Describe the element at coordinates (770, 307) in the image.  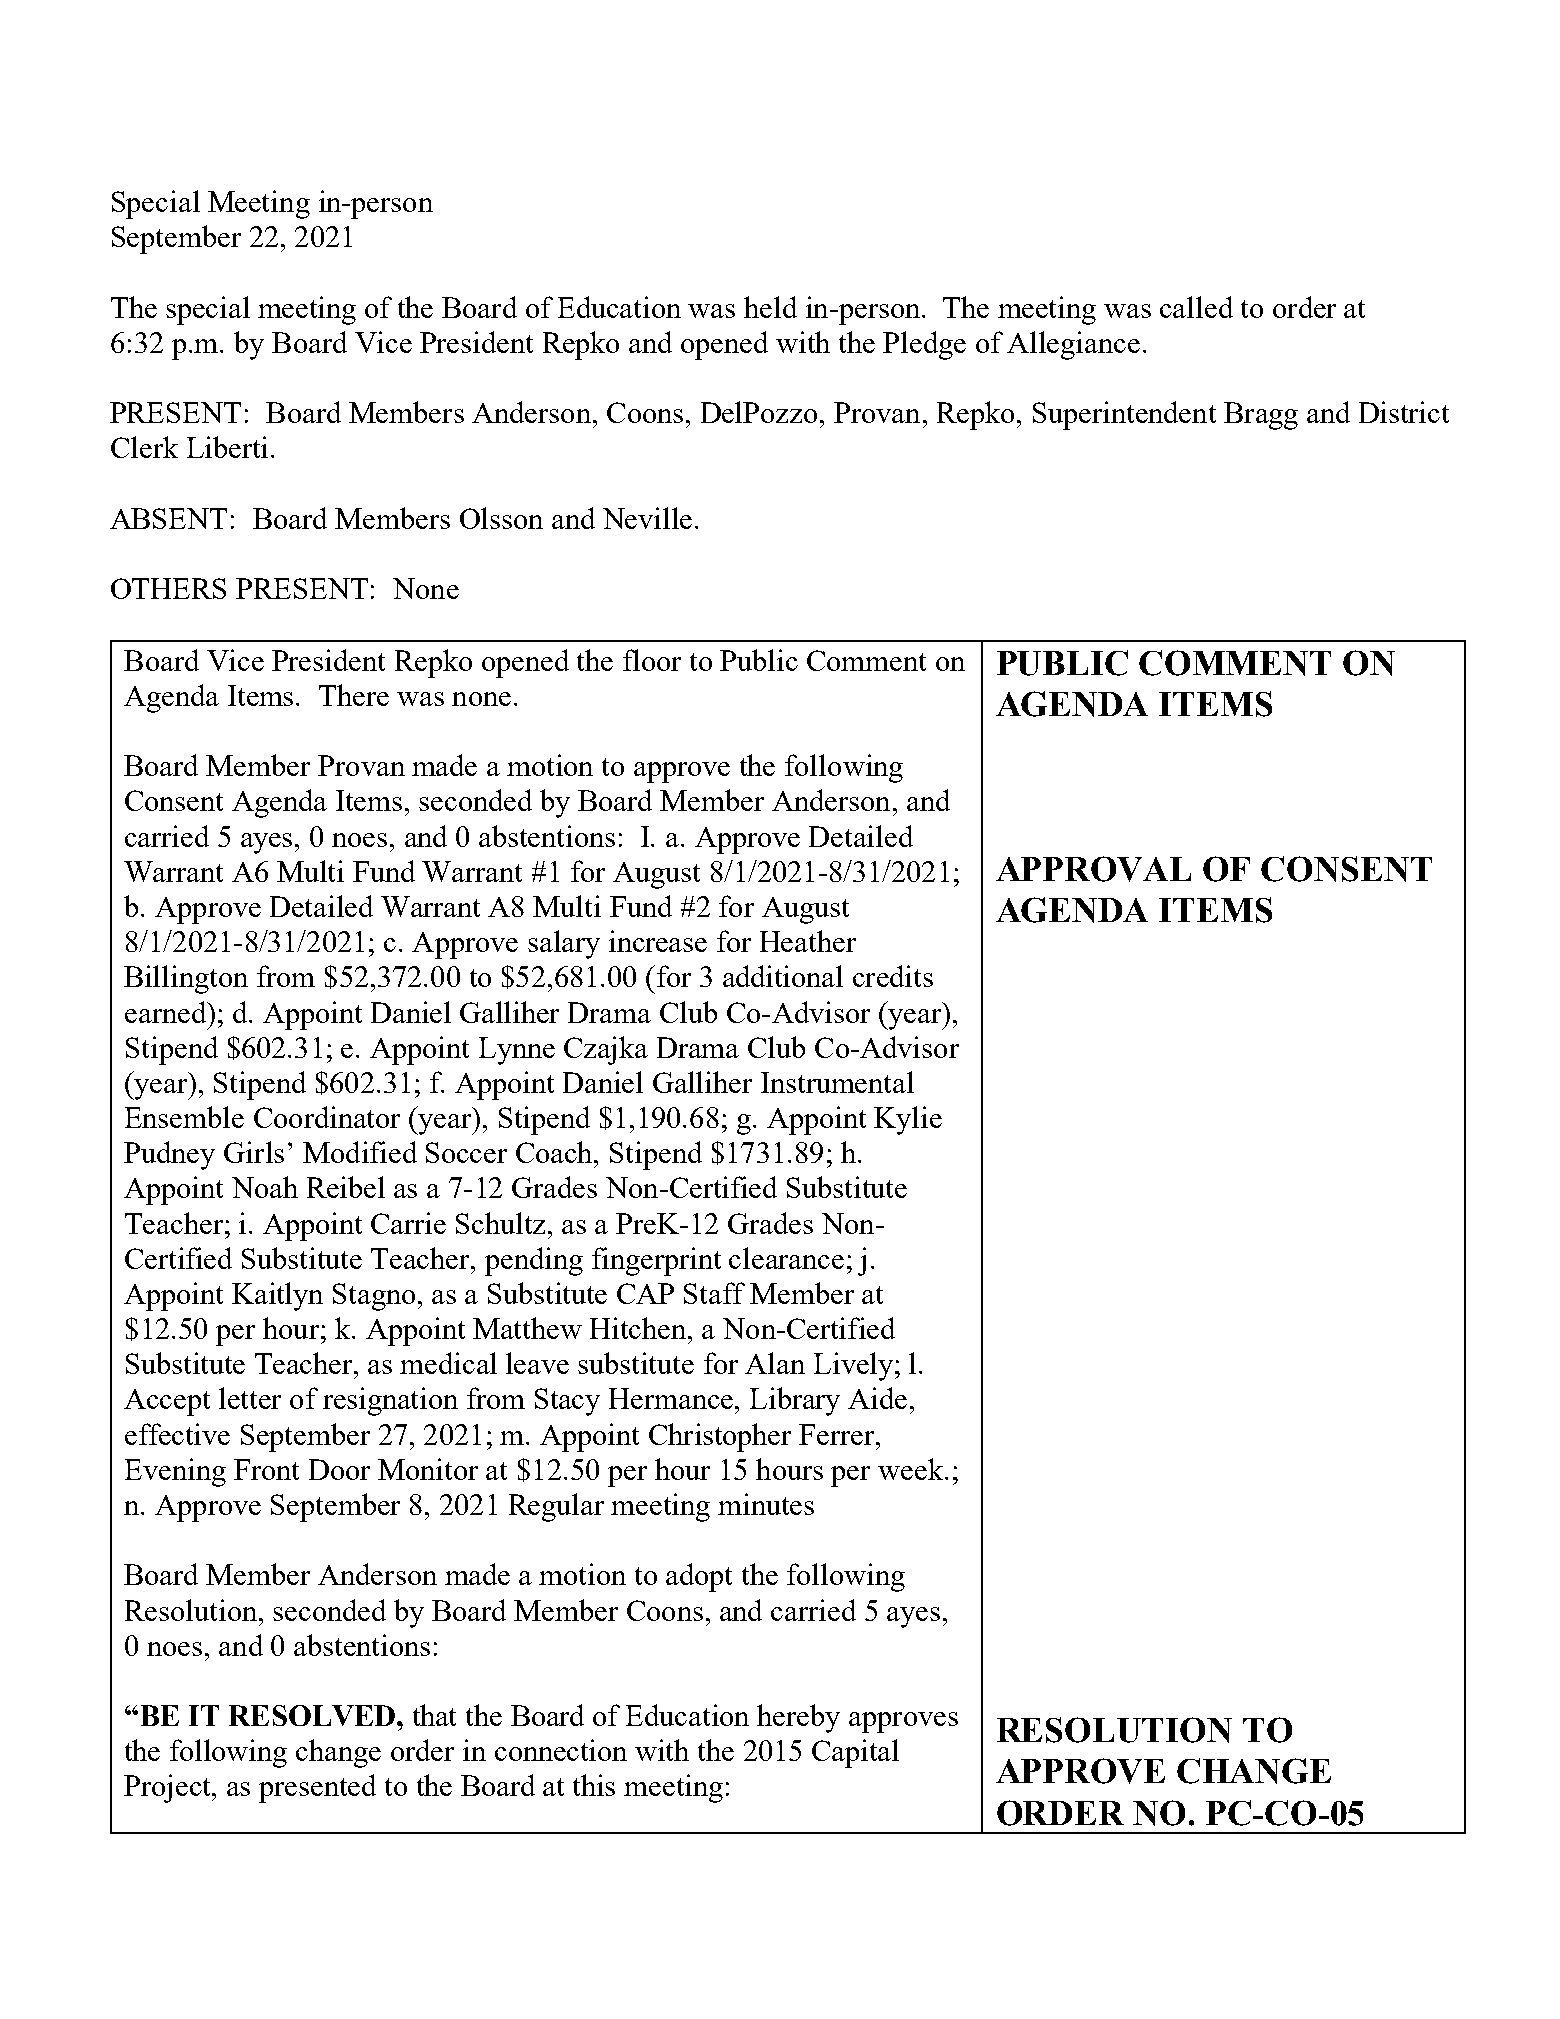
I see `held` at that location.
